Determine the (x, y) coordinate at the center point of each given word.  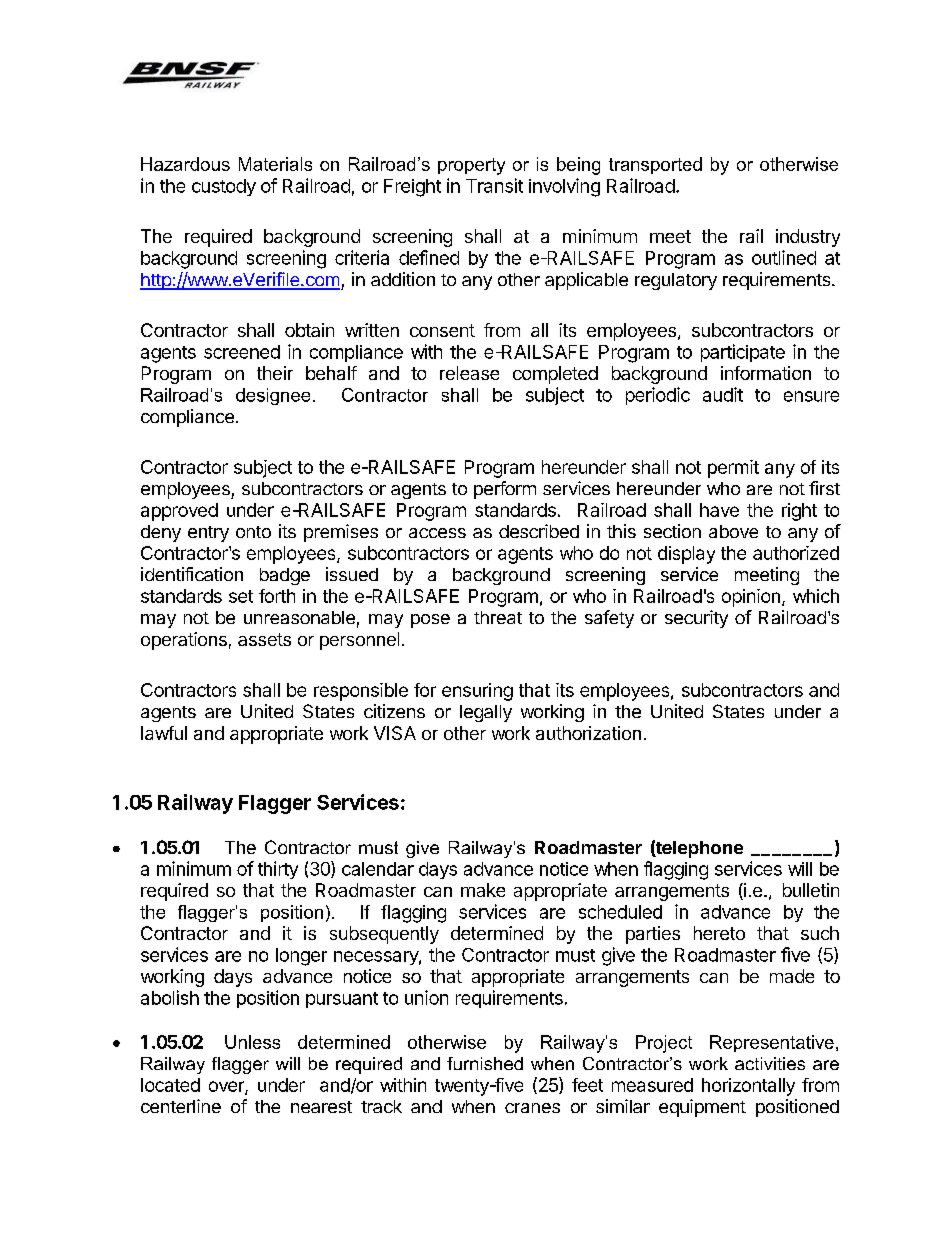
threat (498, 617)
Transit (494, 185)
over (227, 1087)
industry (808, 238)
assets (264, 639)
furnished (485, 1063)
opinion (751, 598)
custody (224, 187)
